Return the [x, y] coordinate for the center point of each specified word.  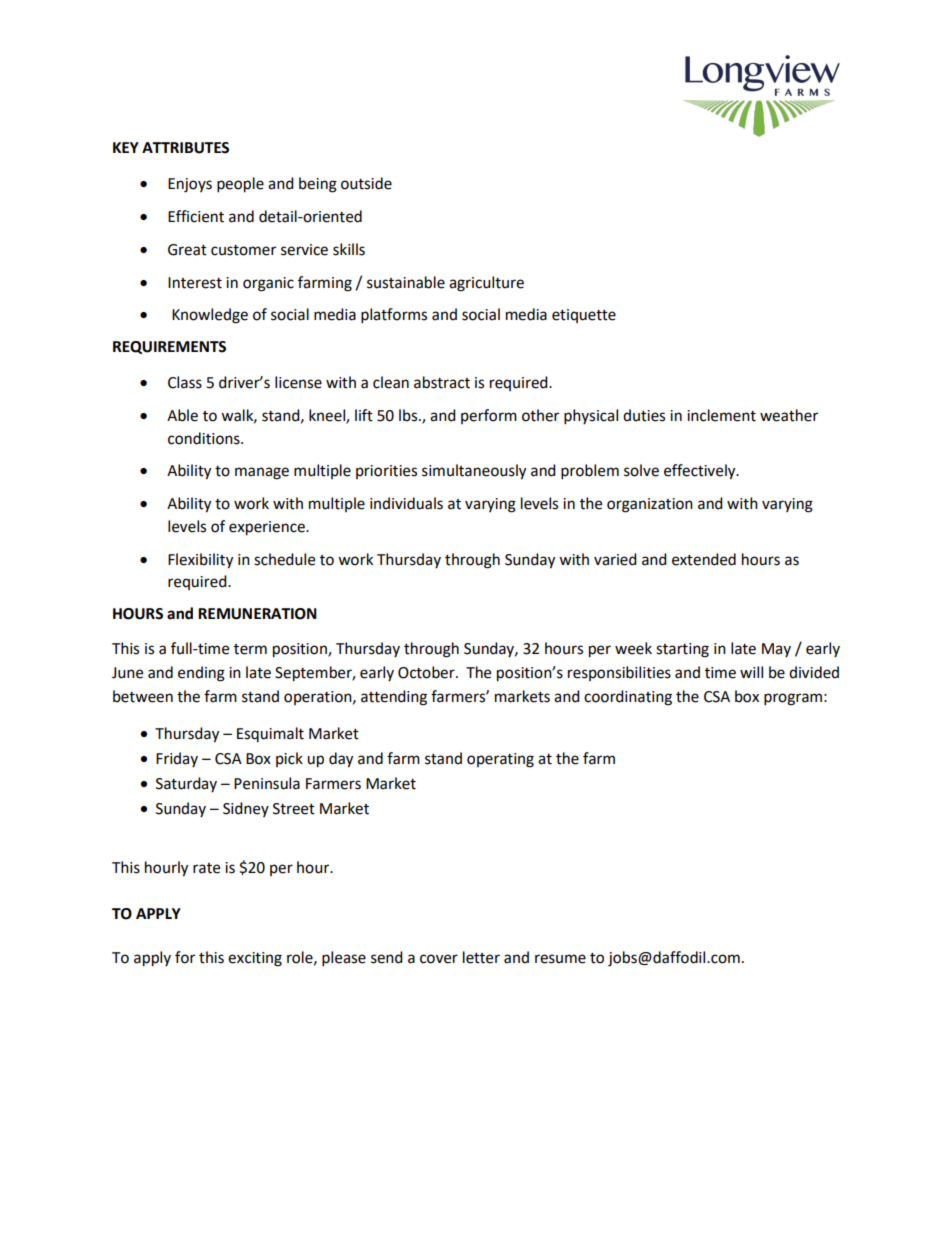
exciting [255, 959]
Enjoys [190, 185]
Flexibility [200, 561]
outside [366, 183]
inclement [721, 415]
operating [500, 760]
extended [704, 559]
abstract [442, 382]
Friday [177, 759]
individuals [406, 503]
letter [481, 957]
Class [185, 382]
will [751, 672]
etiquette [584, 316]
